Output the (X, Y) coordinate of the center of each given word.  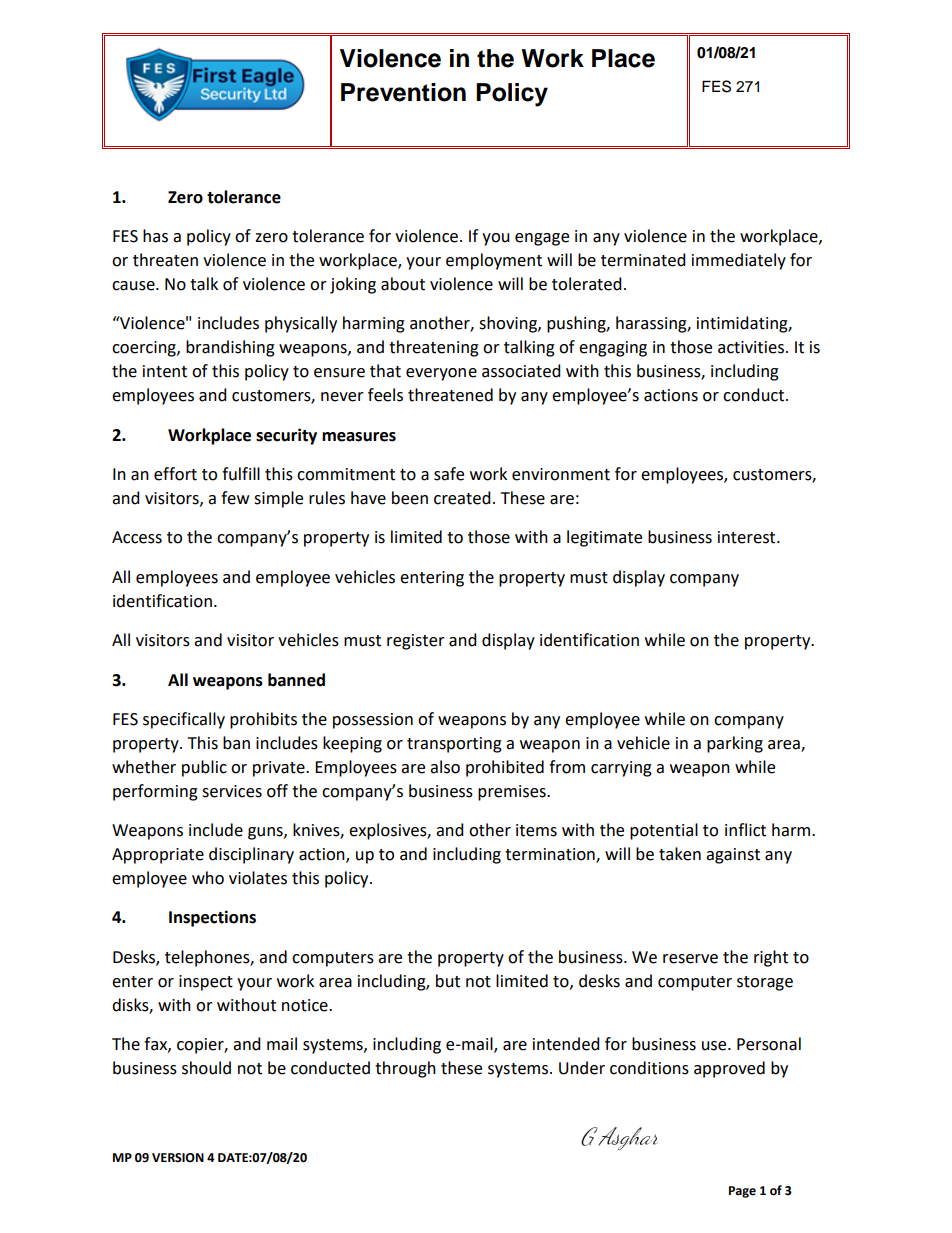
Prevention (403, 92)
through (405, 1069)
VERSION (178, 1158)
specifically (184, 720)
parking (735, 744)
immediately (739, 261)
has (155, 236)
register (416, 642)
